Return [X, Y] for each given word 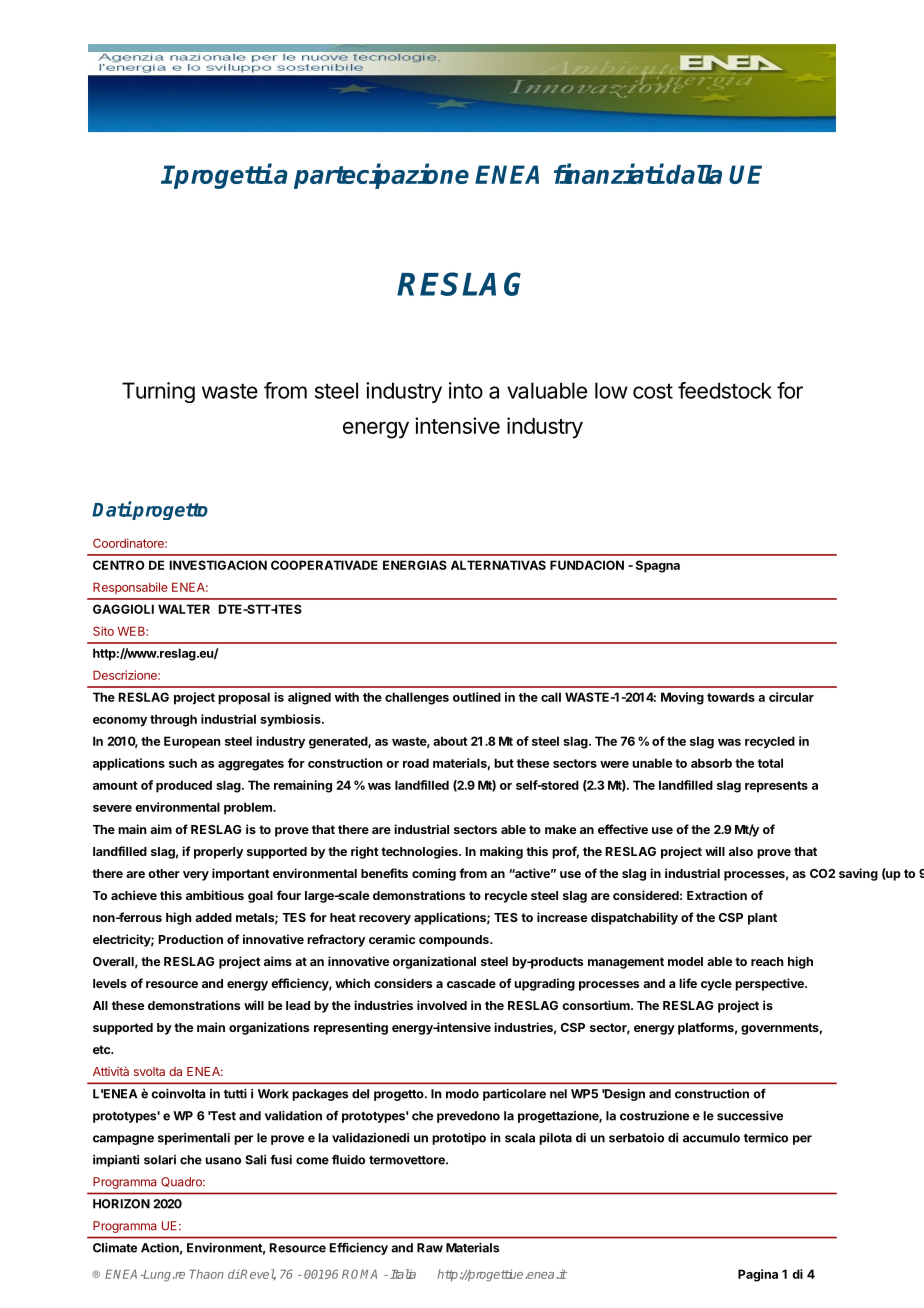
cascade [471, 983]
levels [110, 983]
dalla [694, 174]
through [173, 720]
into [466, 390]
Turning [158, 392]
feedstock [725, 390]
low [611, 390]
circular [791, 697]
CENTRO [119, 565]
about [450, 741]
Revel [257, 1274]
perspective [770, 984]
